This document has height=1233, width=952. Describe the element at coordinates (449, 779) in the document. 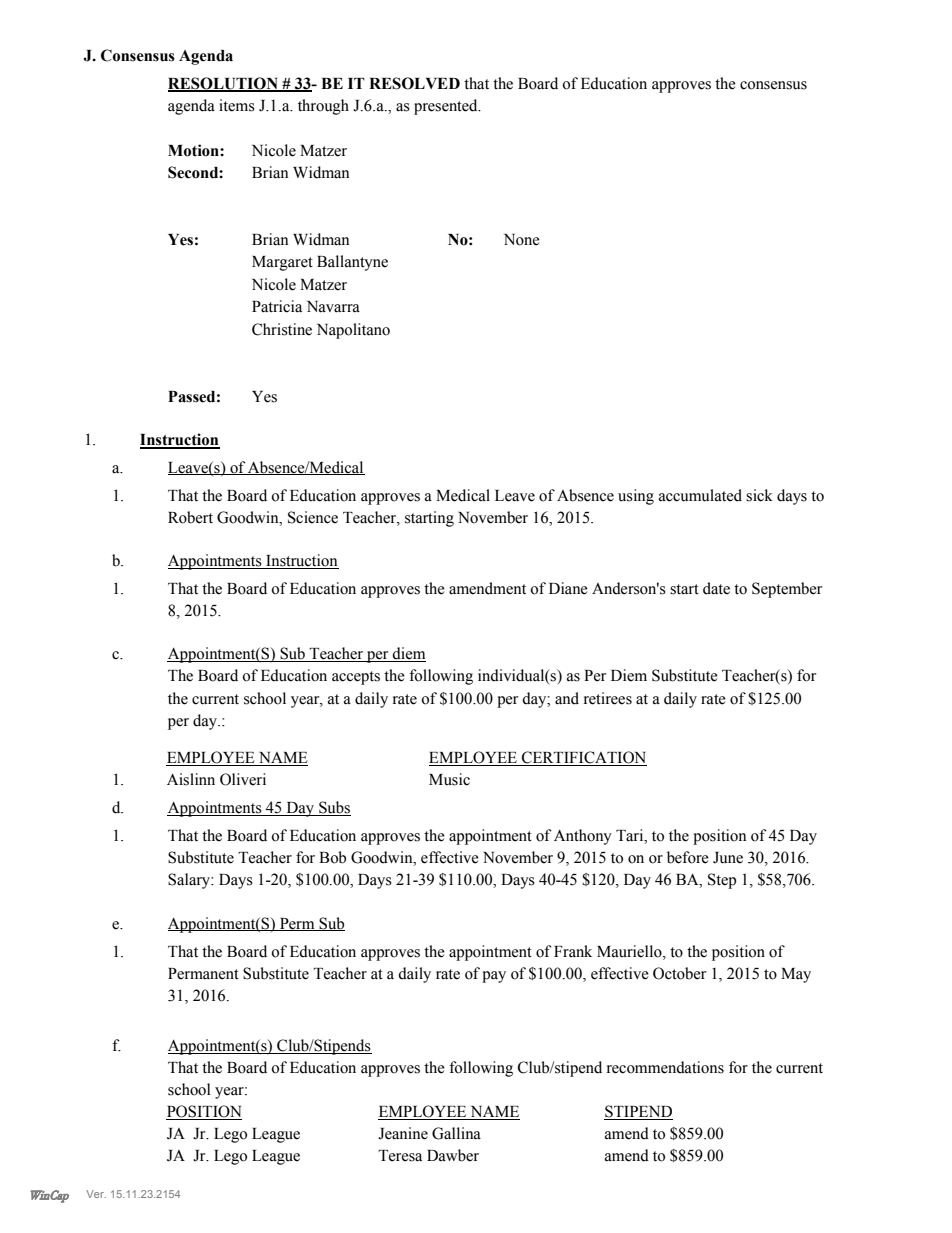

I see `Music` at that location.
